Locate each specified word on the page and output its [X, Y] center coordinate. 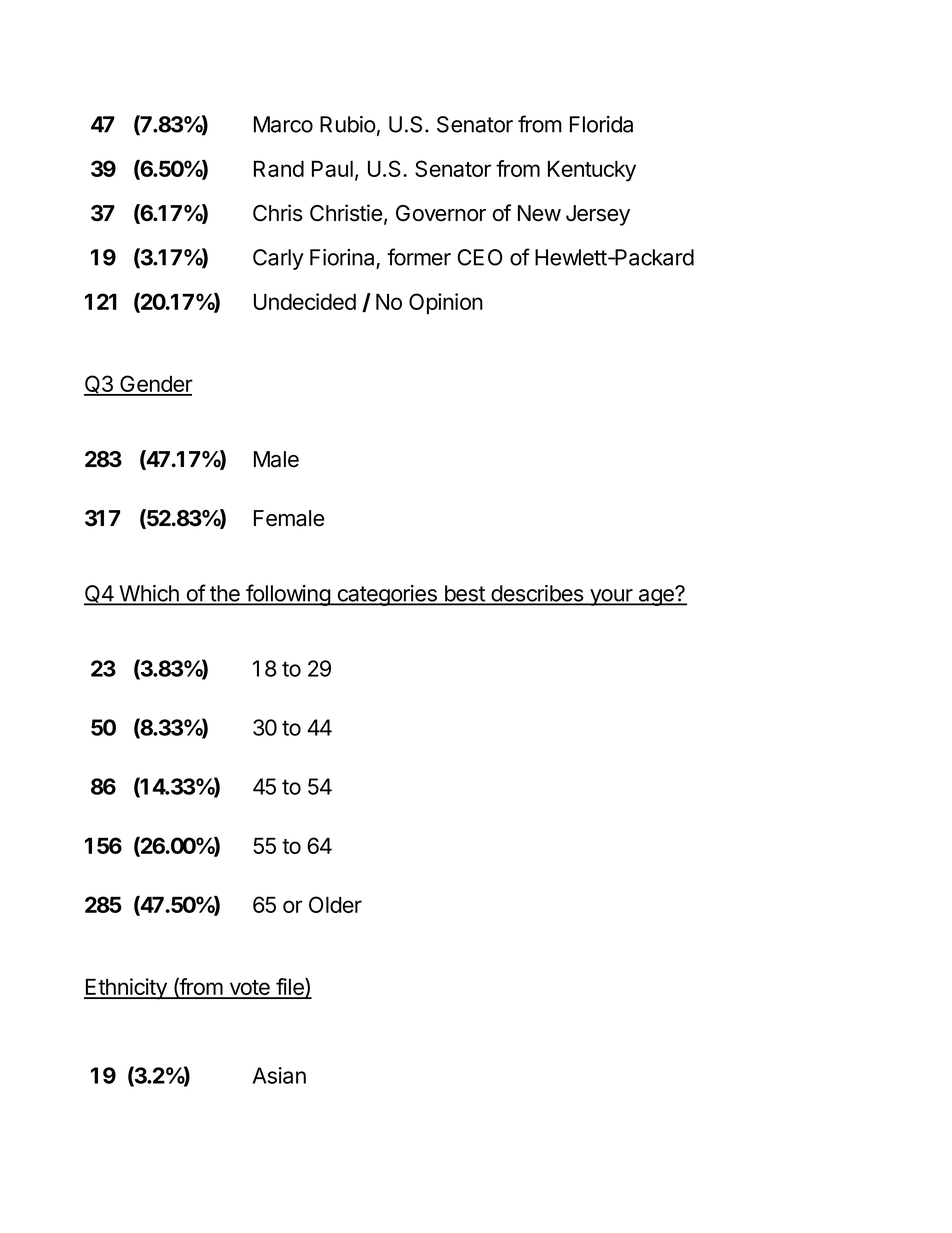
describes [537, 594]
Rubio [348, 124]
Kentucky [592, 171]
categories [387, 595]
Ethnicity [126, 989]
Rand [279, 168]
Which [149, 594]
